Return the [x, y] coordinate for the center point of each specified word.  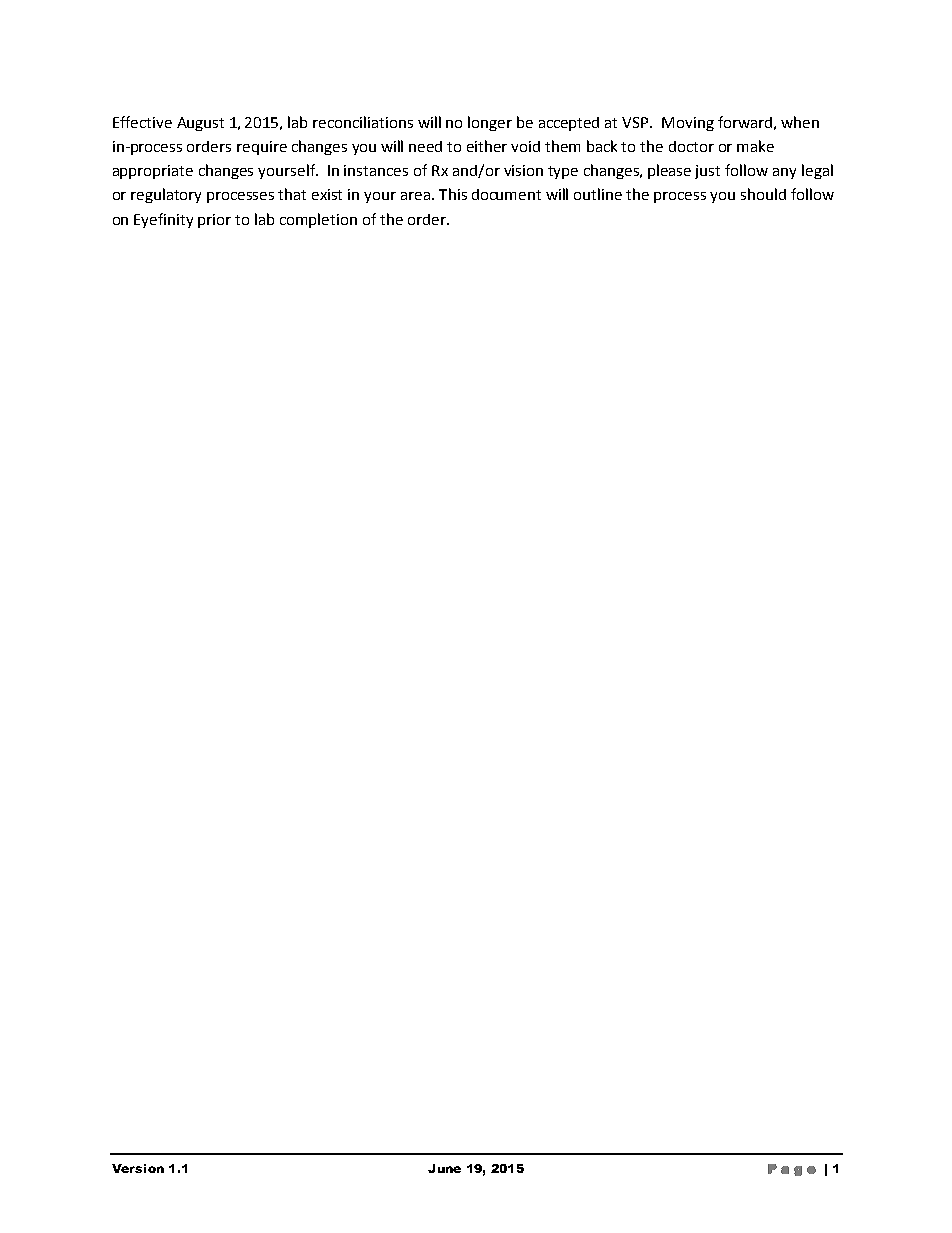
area [415, 196]
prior [214, 221]
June [444, 1168]
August [200, 124]
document [506, 194]
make [755, 146]
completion [318, 220]
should [763, 194]
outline [598, 194]
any [784, 173]
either [487, 146]
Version [138, 1168]
